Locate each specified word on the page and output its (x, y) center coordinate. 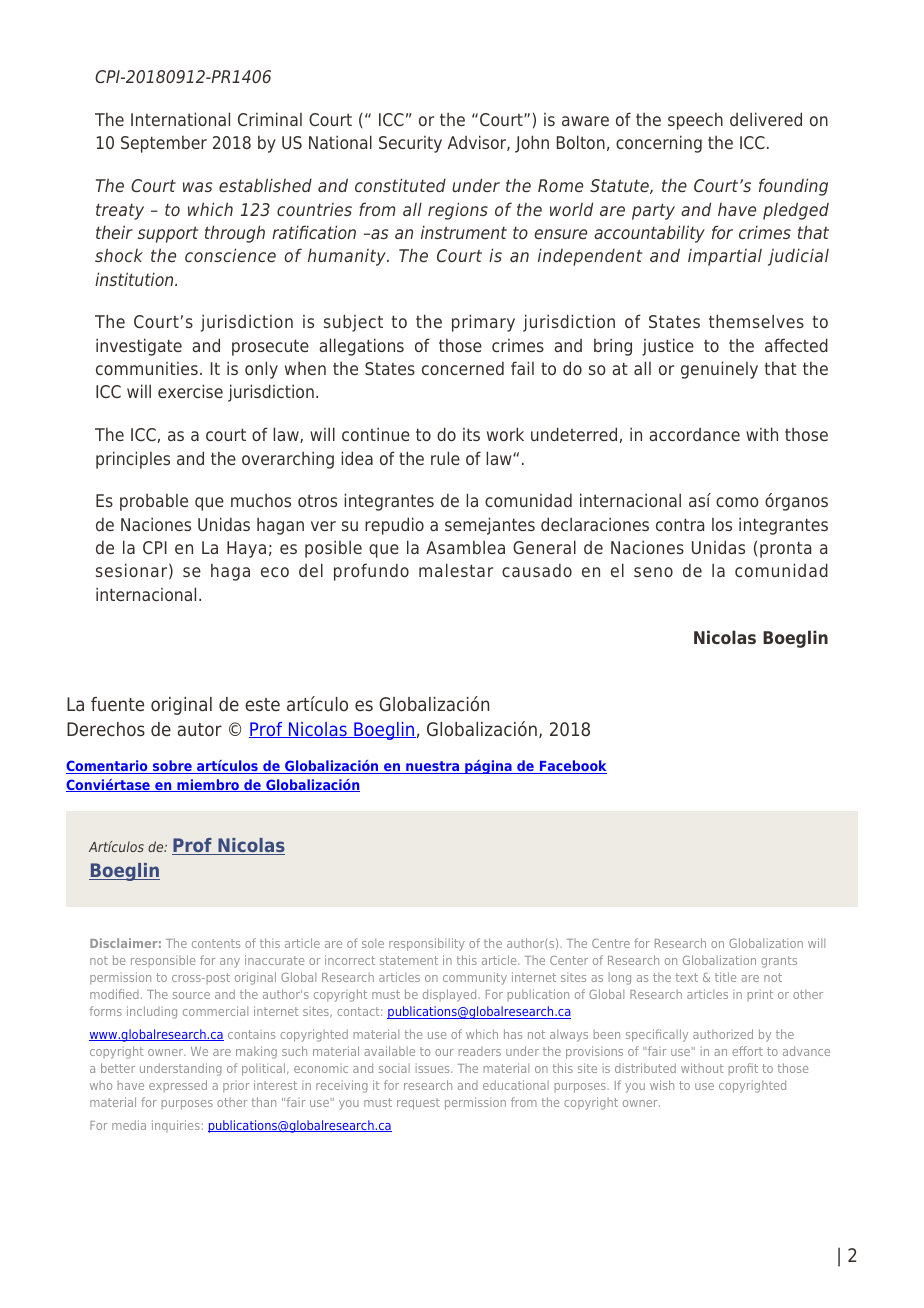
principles (133, 460)
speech (695, 121)
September (164, 144)
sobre (172, 767)
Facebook (572, 767)
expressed (178, 1086)
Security (410, 144)
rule (445, 458)
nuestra (432, 767)
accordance (694, 434)
